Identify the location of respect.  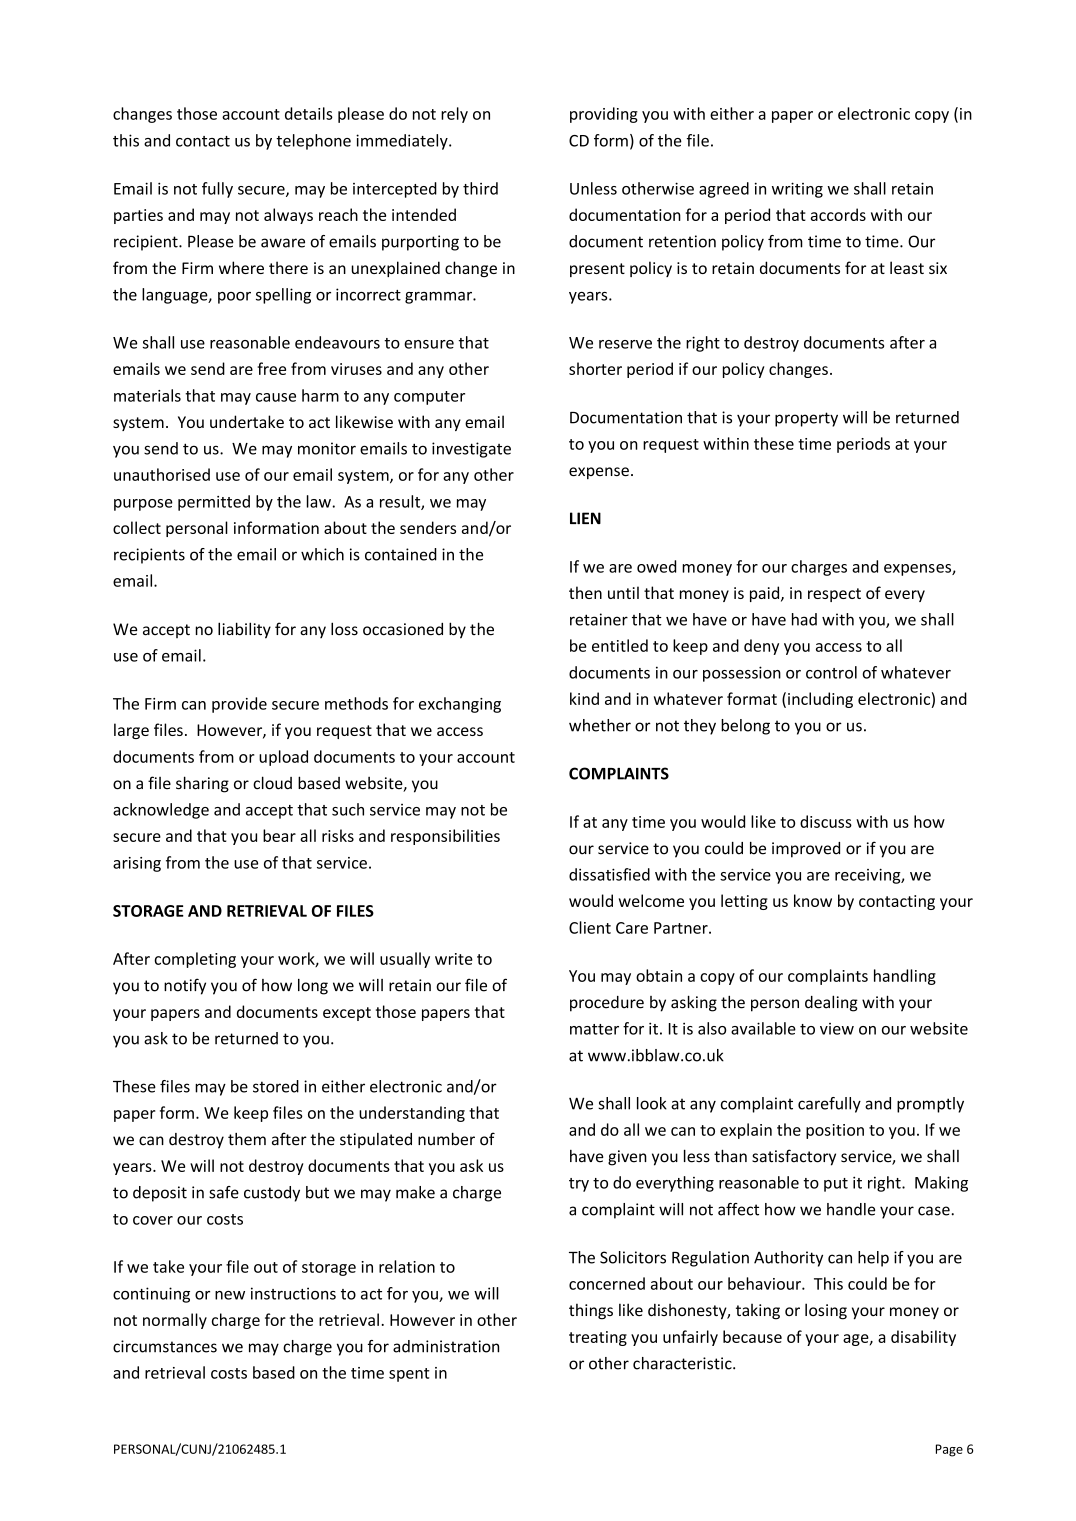
(834, 595).
